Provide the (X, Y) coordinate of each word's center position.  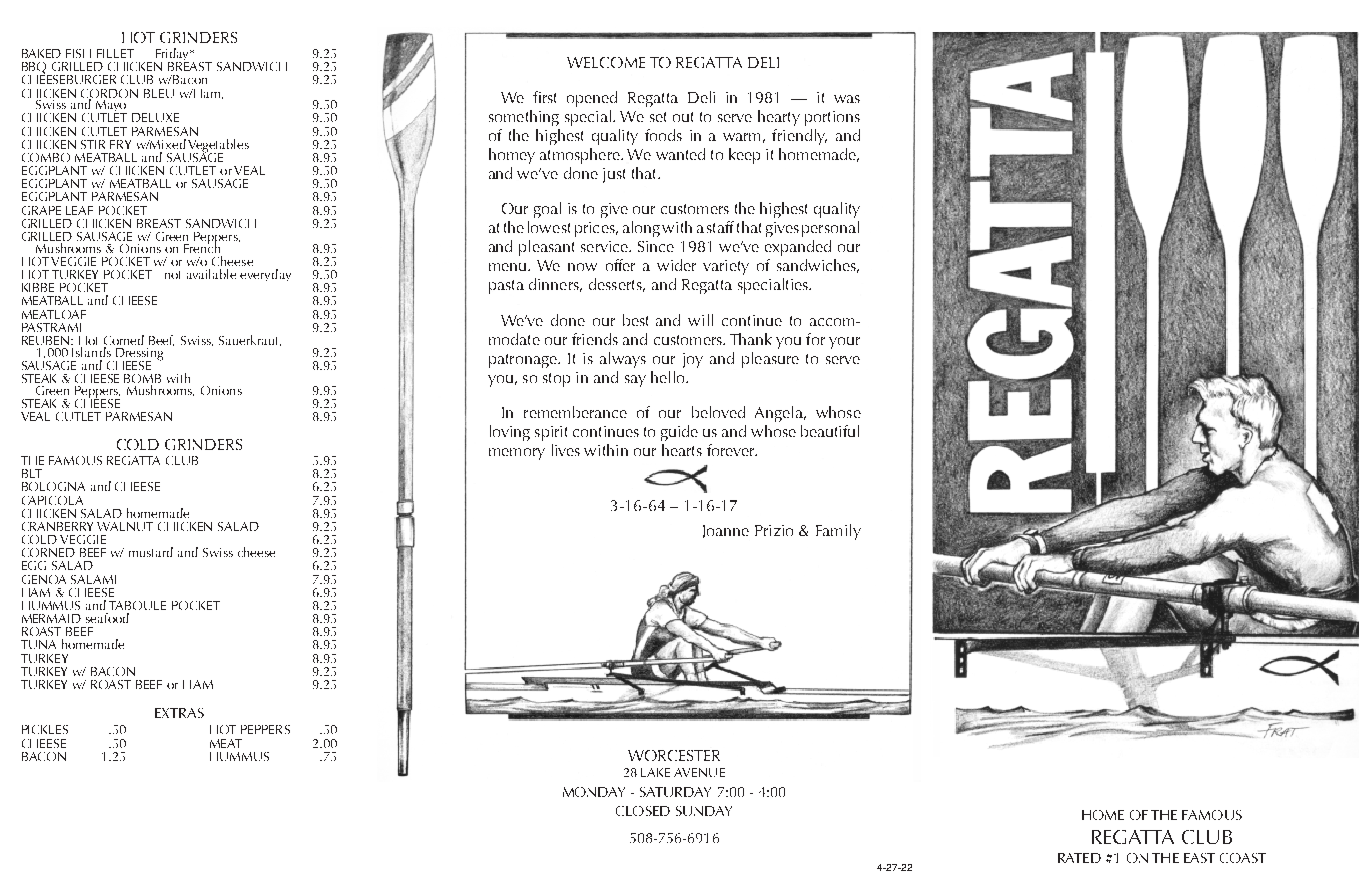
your (844, 343)
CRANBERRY (57, 526)
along (641, 229)
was (847, 99)
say (635, 381)
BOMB (142, 380)
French (201, 246)
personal (830, 229)
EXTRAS (179, 713)
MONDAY (594, 792)
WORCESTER (674, 755)
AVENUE (699, 772)
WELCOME (606, 62)
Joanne (726, 531)
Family (838, 532)
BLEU (159, 93)
